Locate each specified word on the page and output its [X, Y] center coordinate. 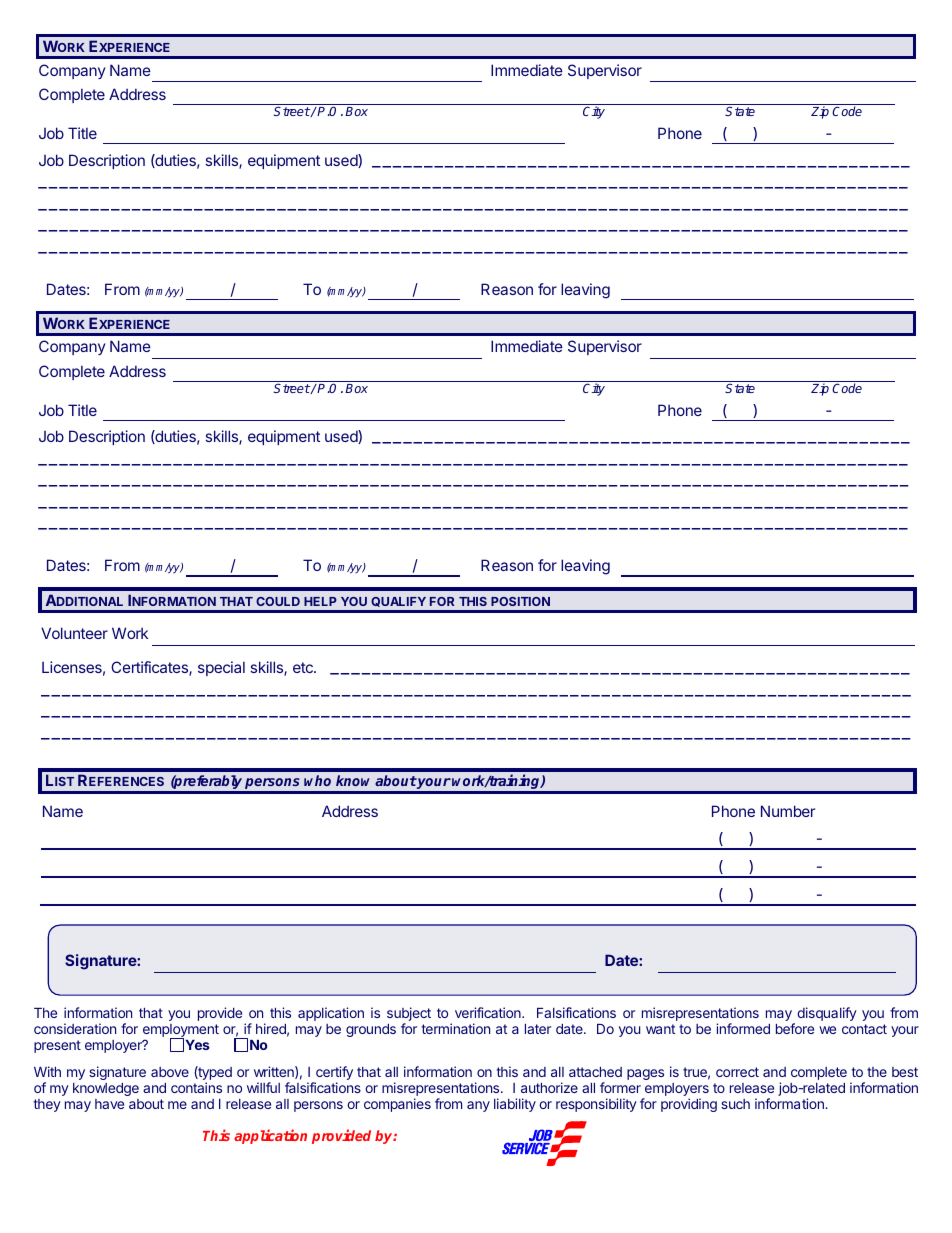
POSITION [520, 601]
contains [196, 1087]
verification [489, 1012]
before [795, 1028]
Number [788, 811]
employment [181, 1032]
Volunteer [74, 633]
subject [409, 1015]
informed [743, 1028]
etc [304, 667]
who [317, 780]
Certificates [150, 668]
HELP [320, 601]
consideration [75, 1028]
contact [864, 1029]
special [221, 668]
